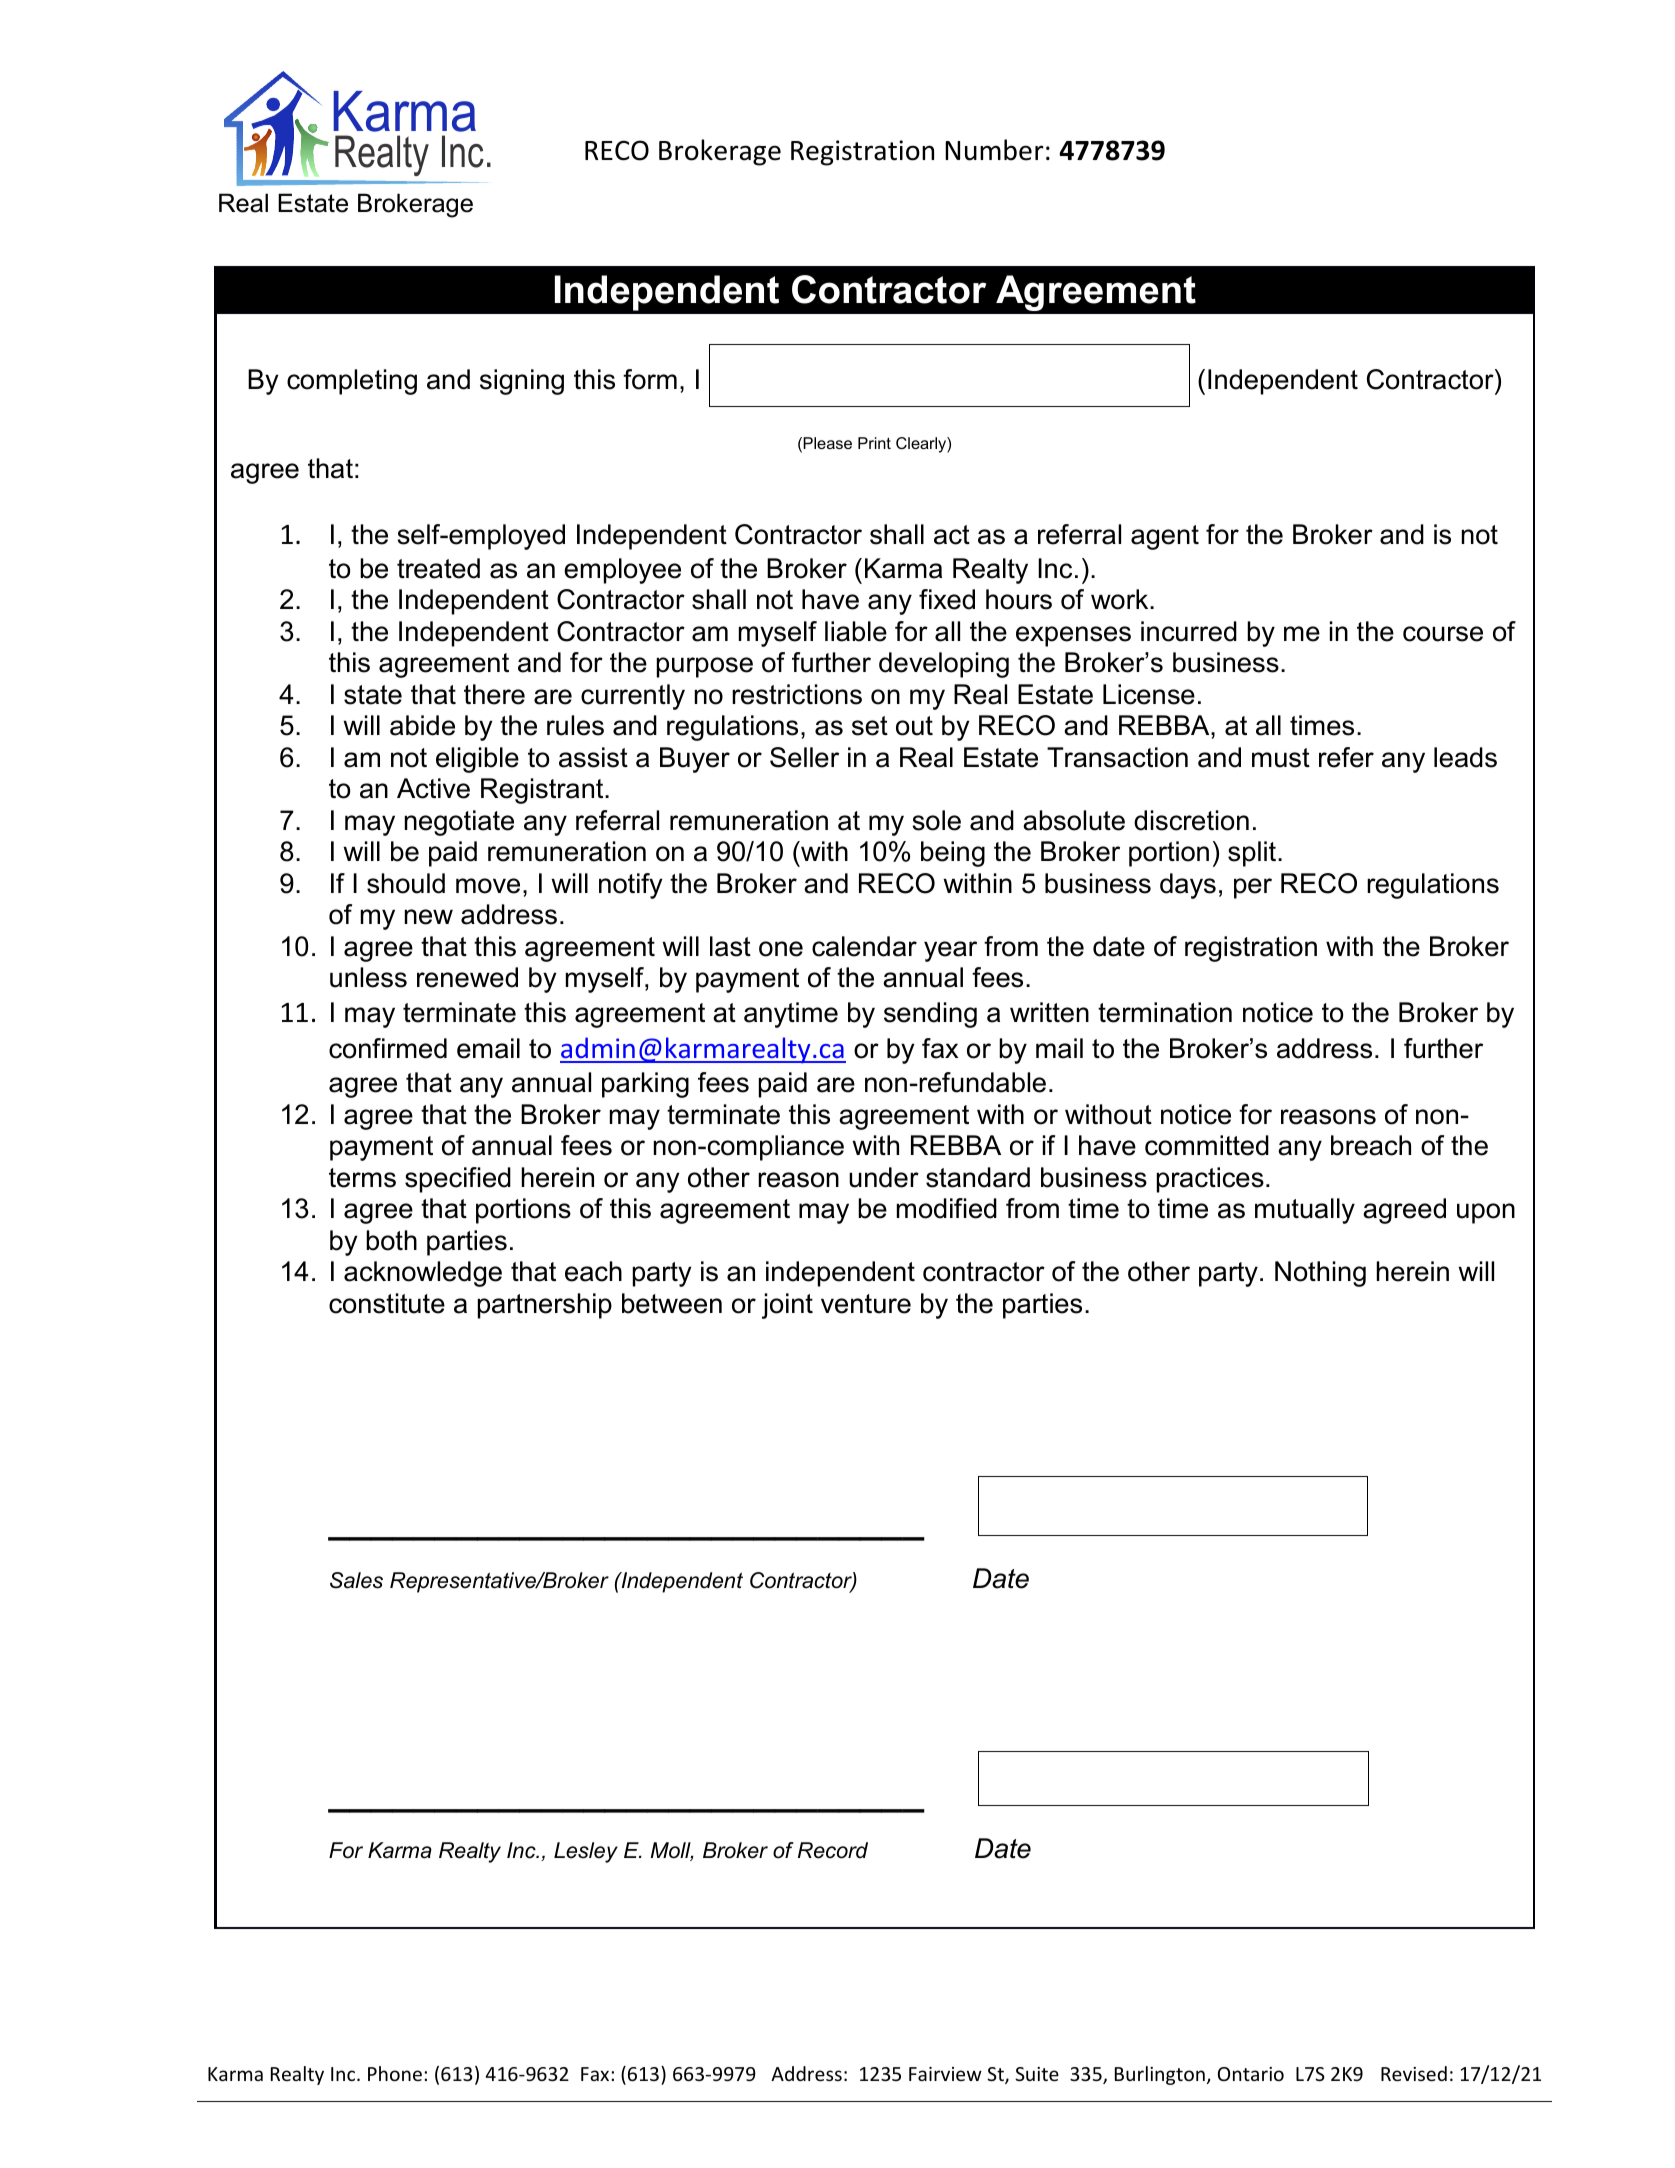  I want to click on signing, so click(522, 382).
